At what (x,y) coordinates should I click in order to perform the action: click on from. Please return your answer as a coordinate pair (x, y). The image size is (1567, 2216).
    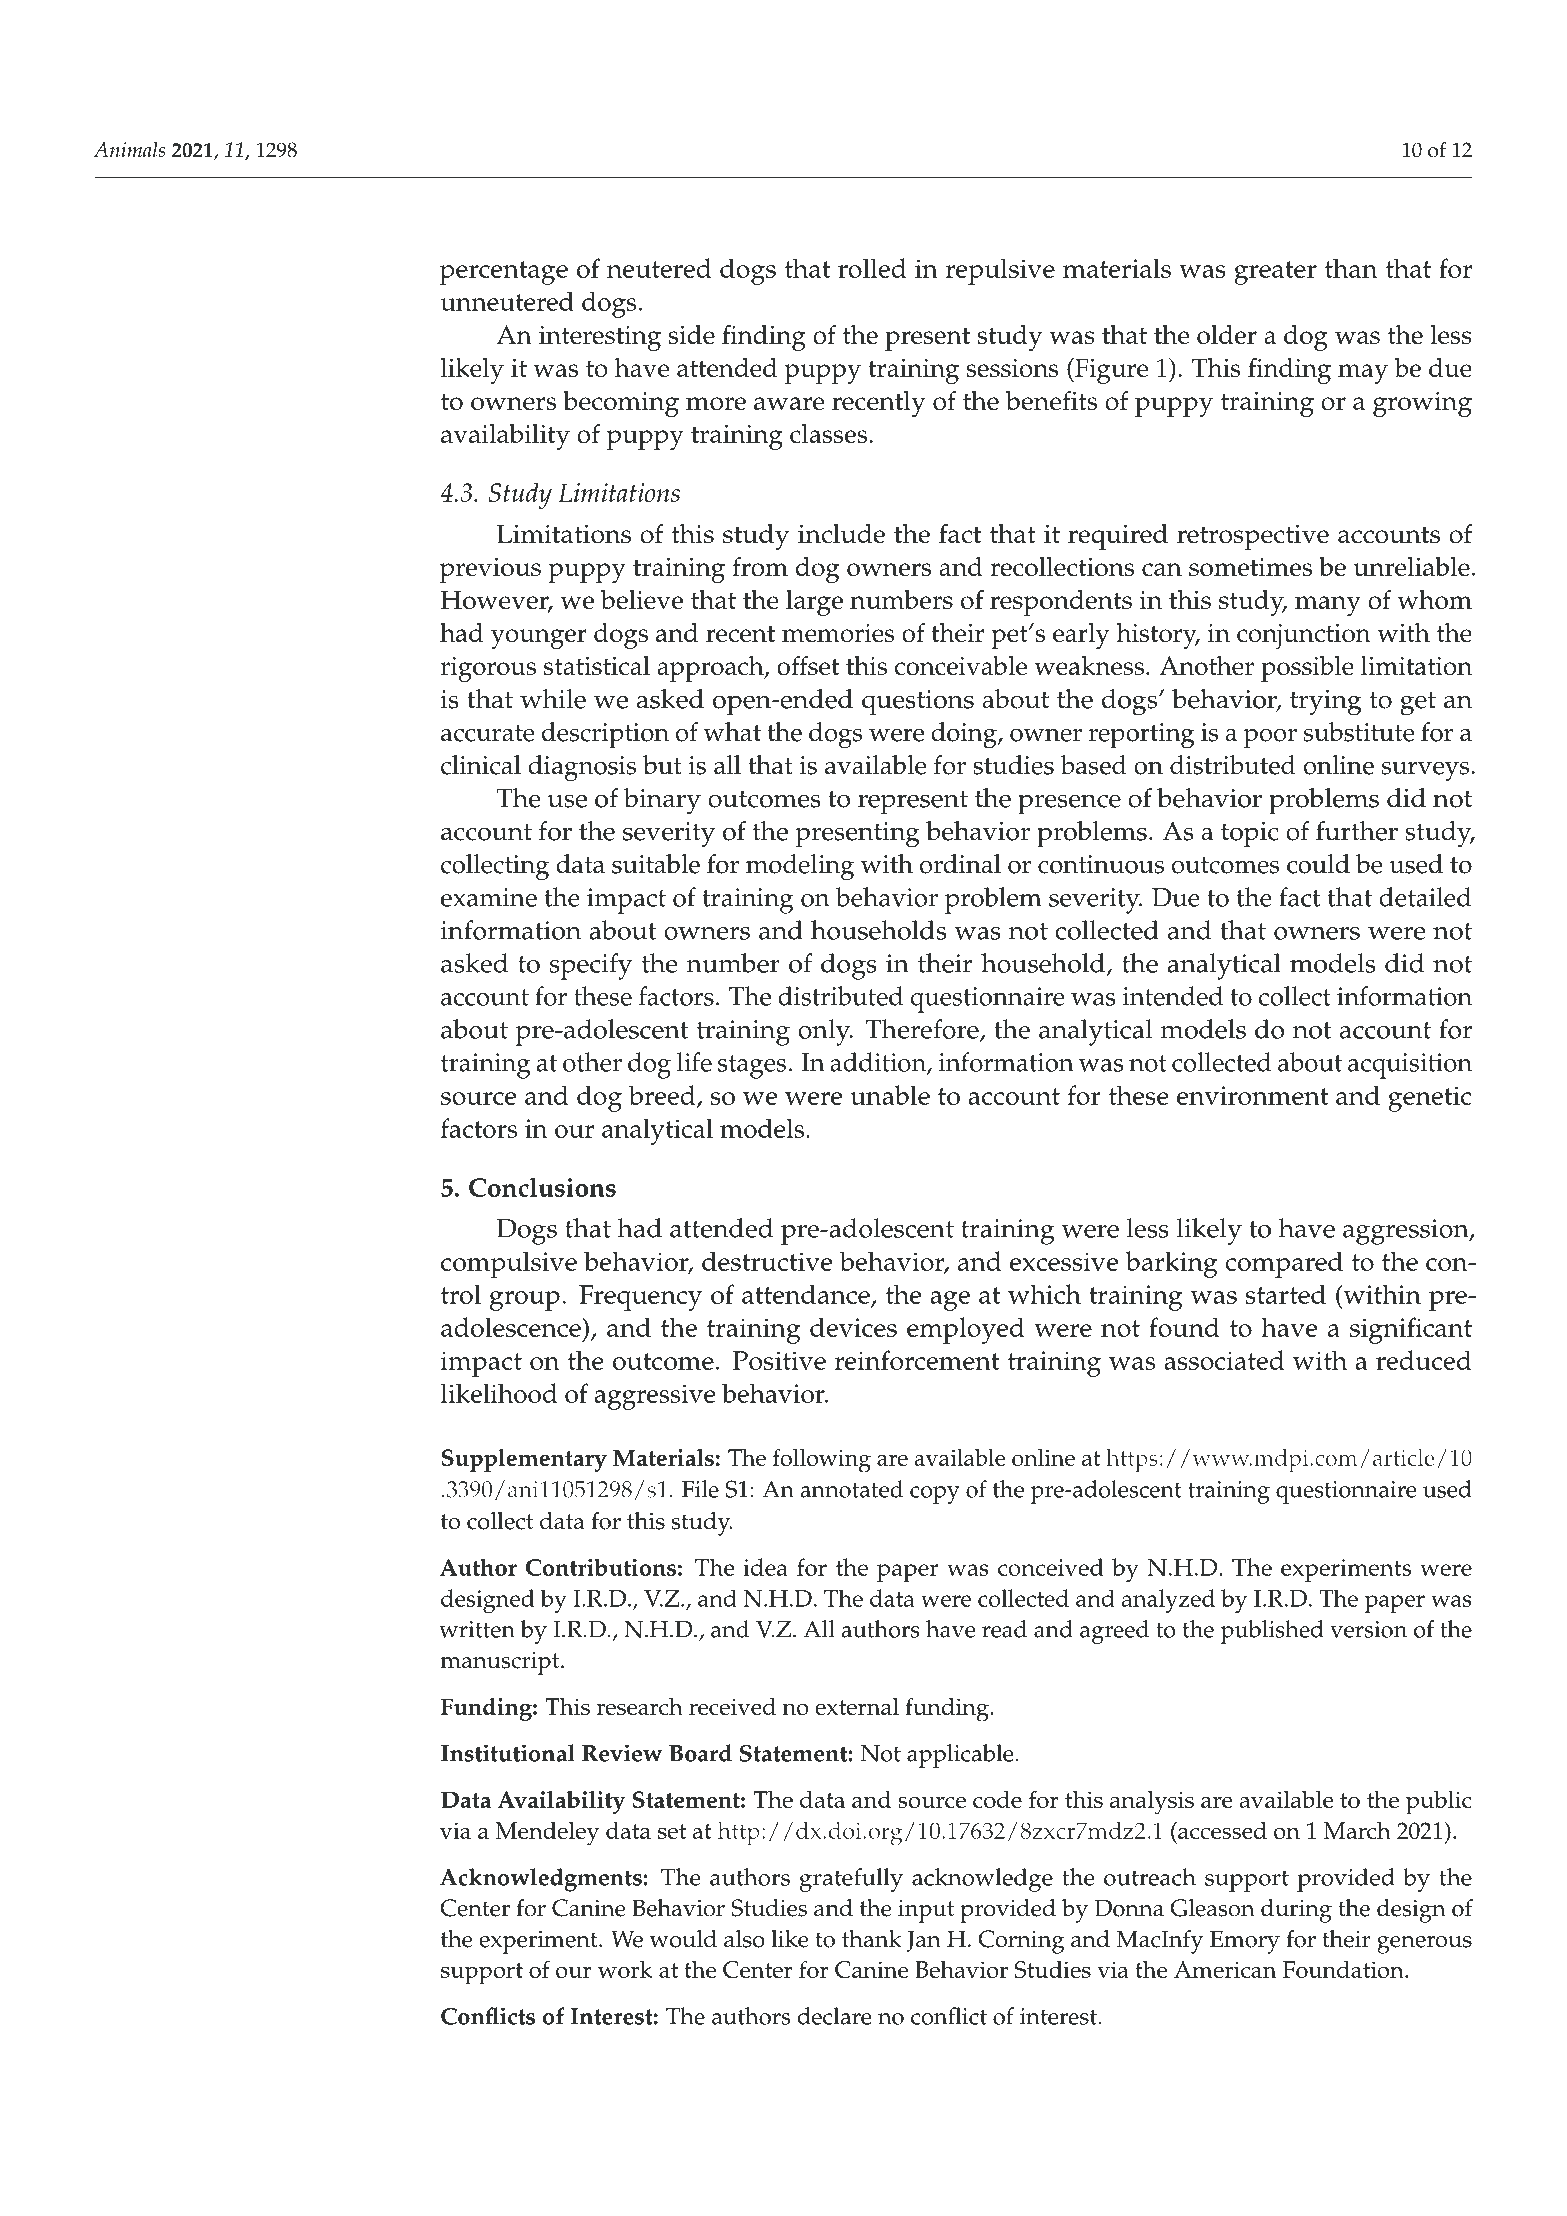
    Looking at the image, I should click on (760, 566).
